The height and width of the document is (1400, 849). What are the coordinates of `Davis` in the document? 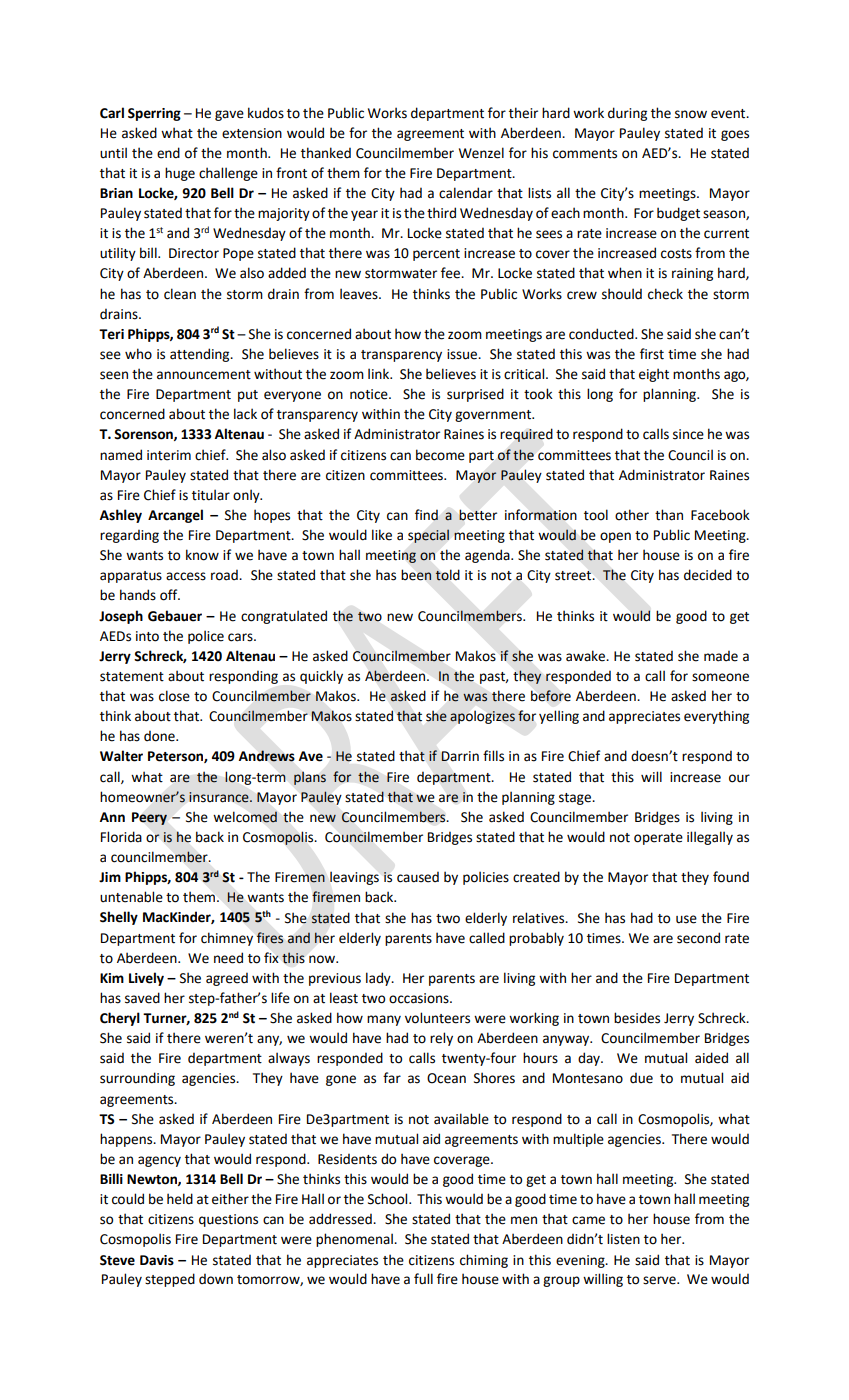 It's located at (157, 1260).
